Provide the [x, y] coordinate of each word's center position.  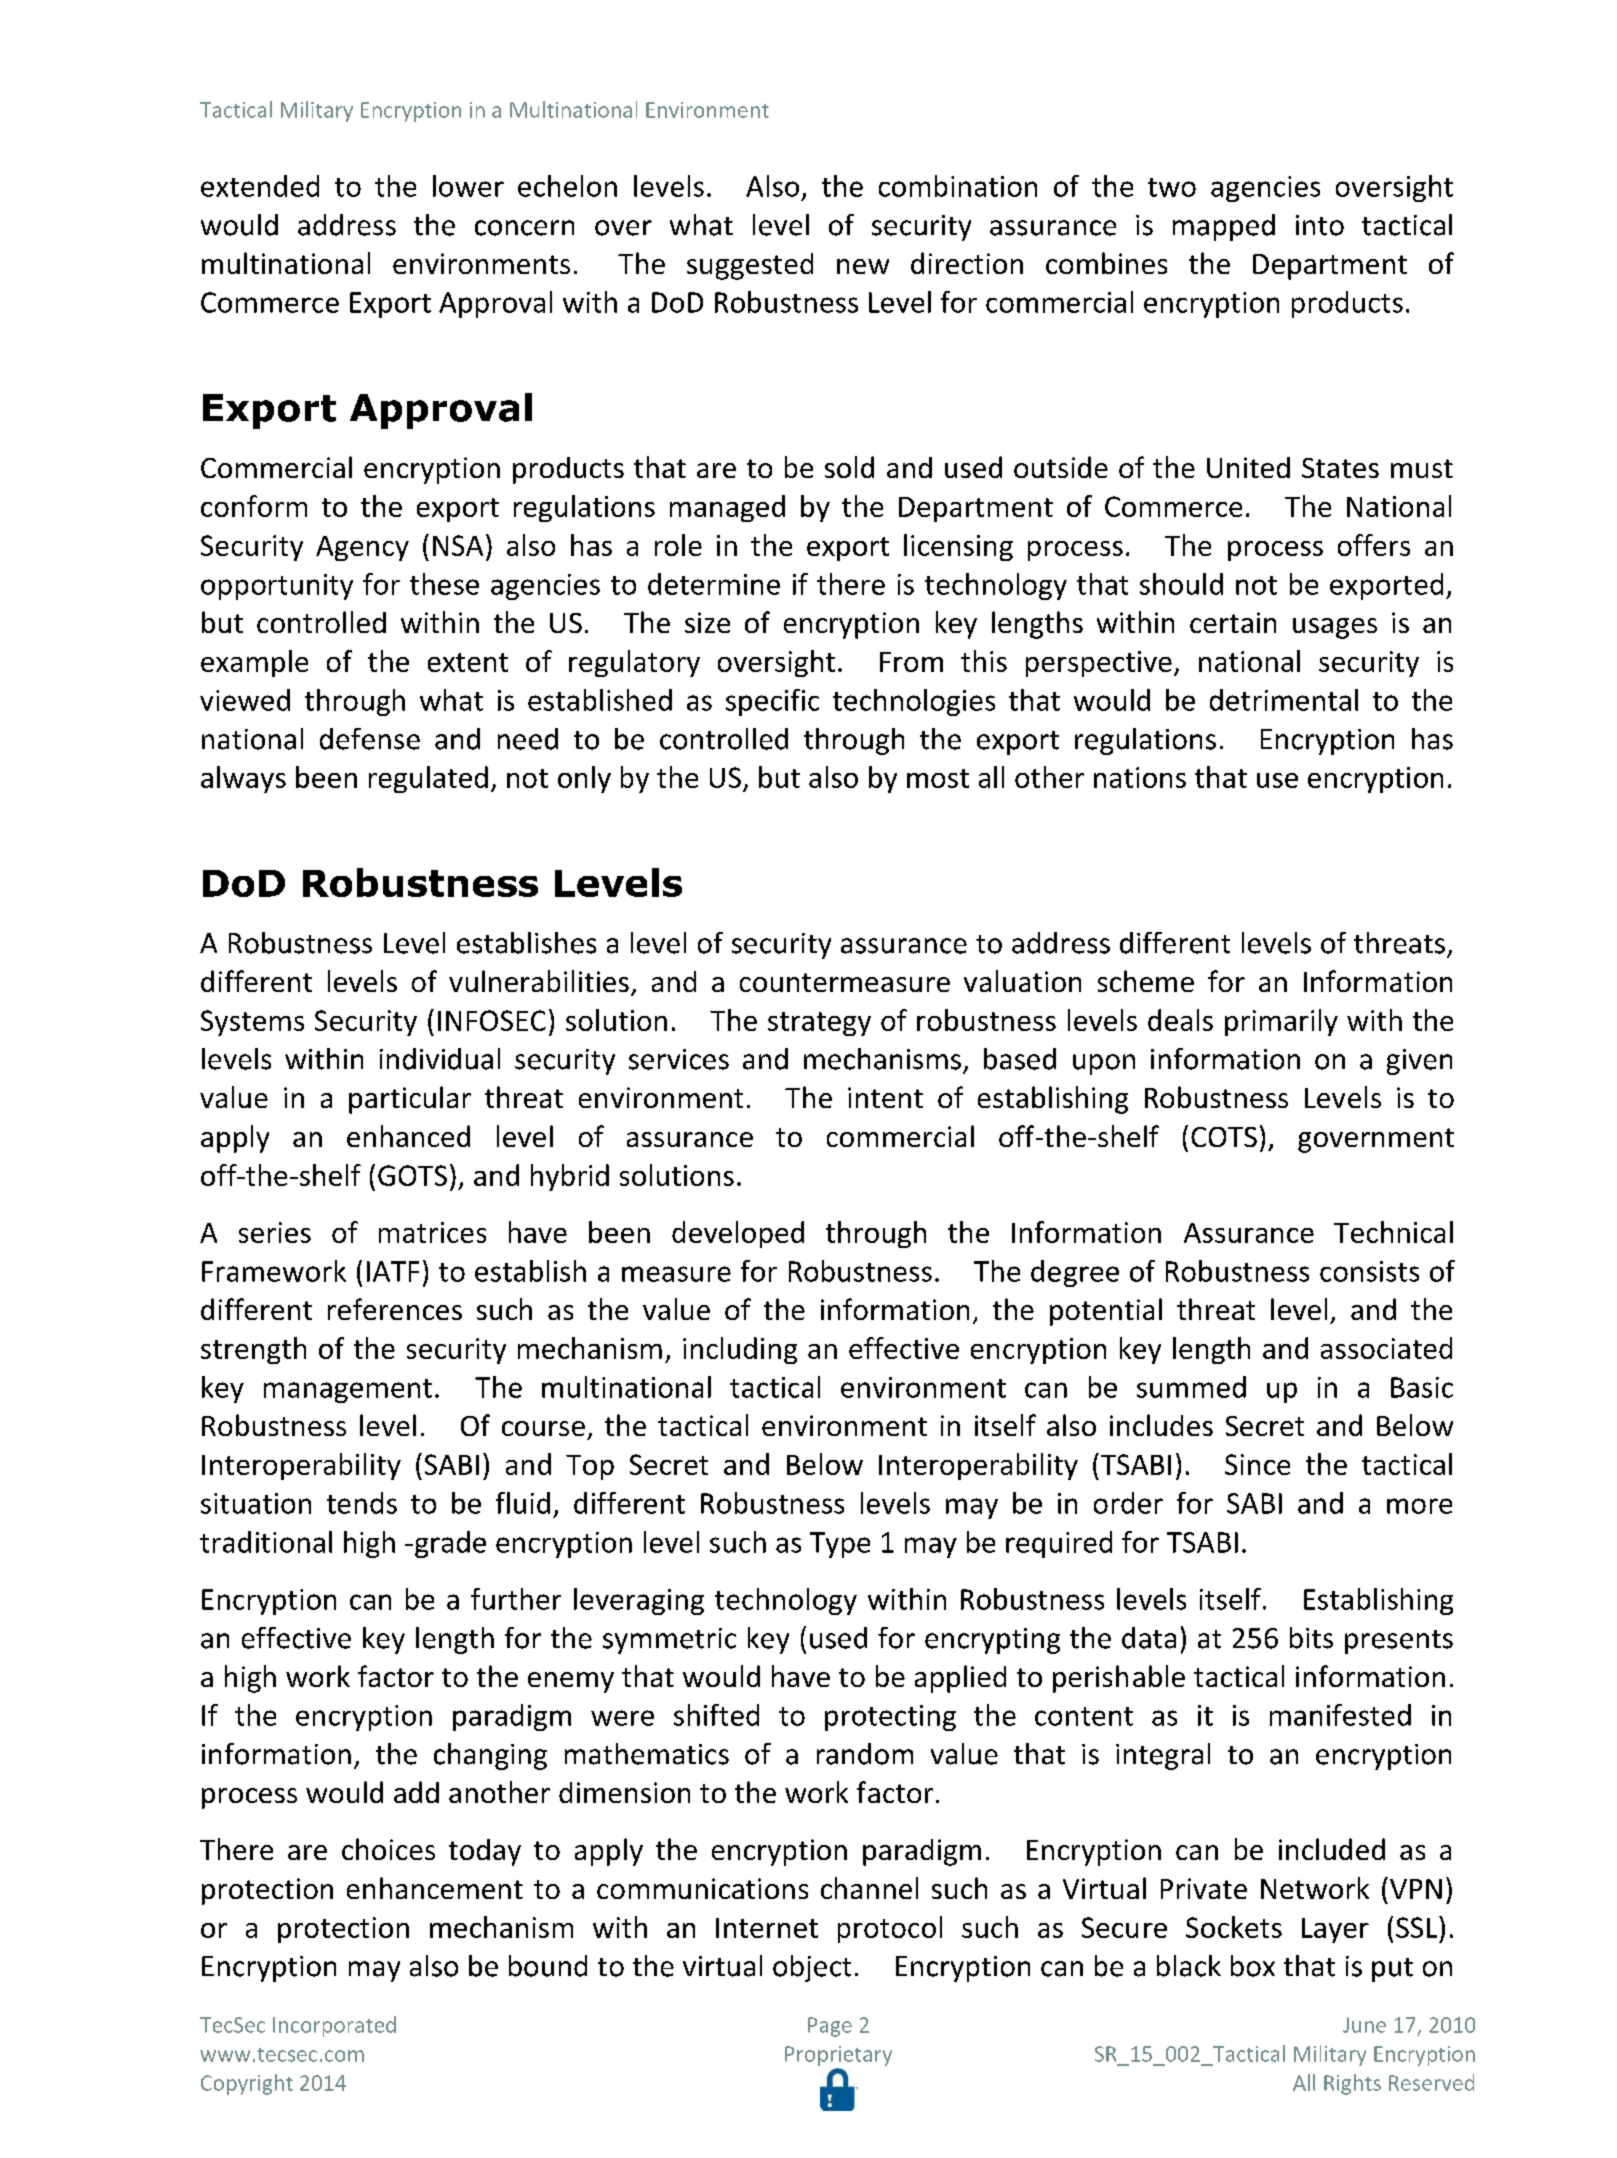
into [1320, 225]
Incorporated [334, 2026]
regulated [428, 779]
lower [468, 186]
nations [1140, 777]
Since [1257, 1464]
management [348, 1391]
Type [840, 1545]
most [938, 778]
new [863, 266]
